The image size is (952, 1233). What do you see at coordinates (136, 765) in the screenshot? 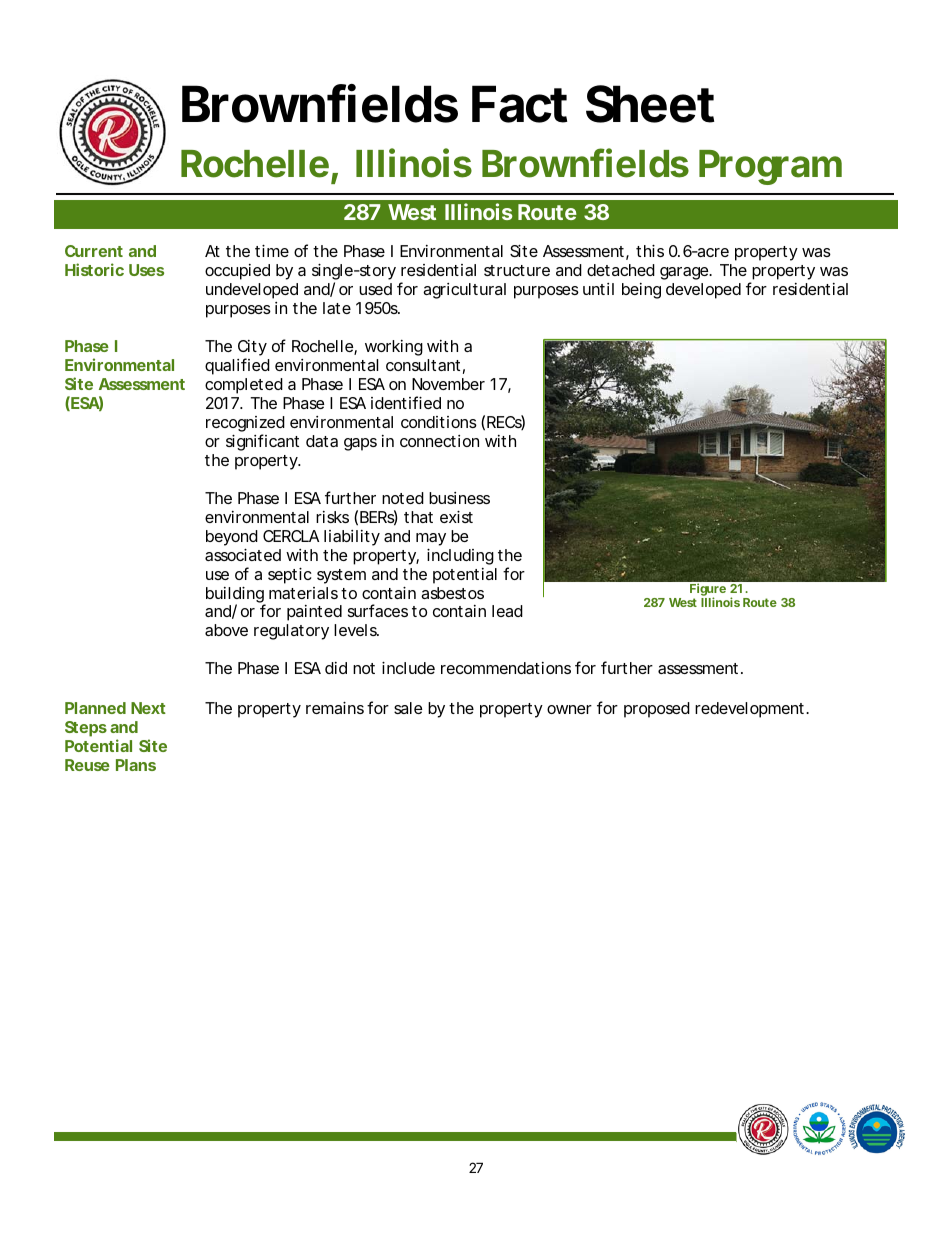
I see `Plans` at bounding box center [136, 765].
